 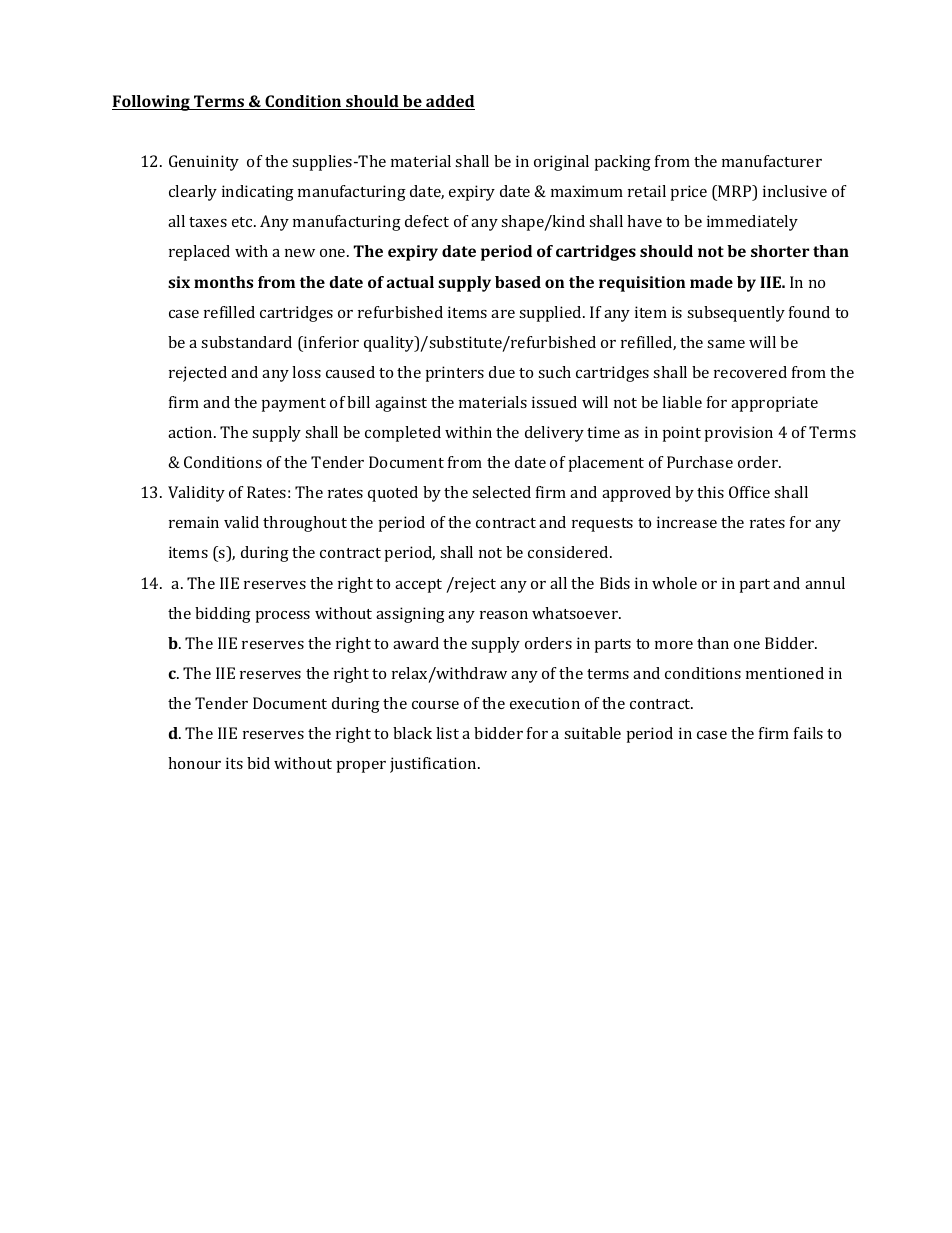 What do you see at coordinates (504, 615) in the page?
I see `reason` at bounding box center [504, 615].
